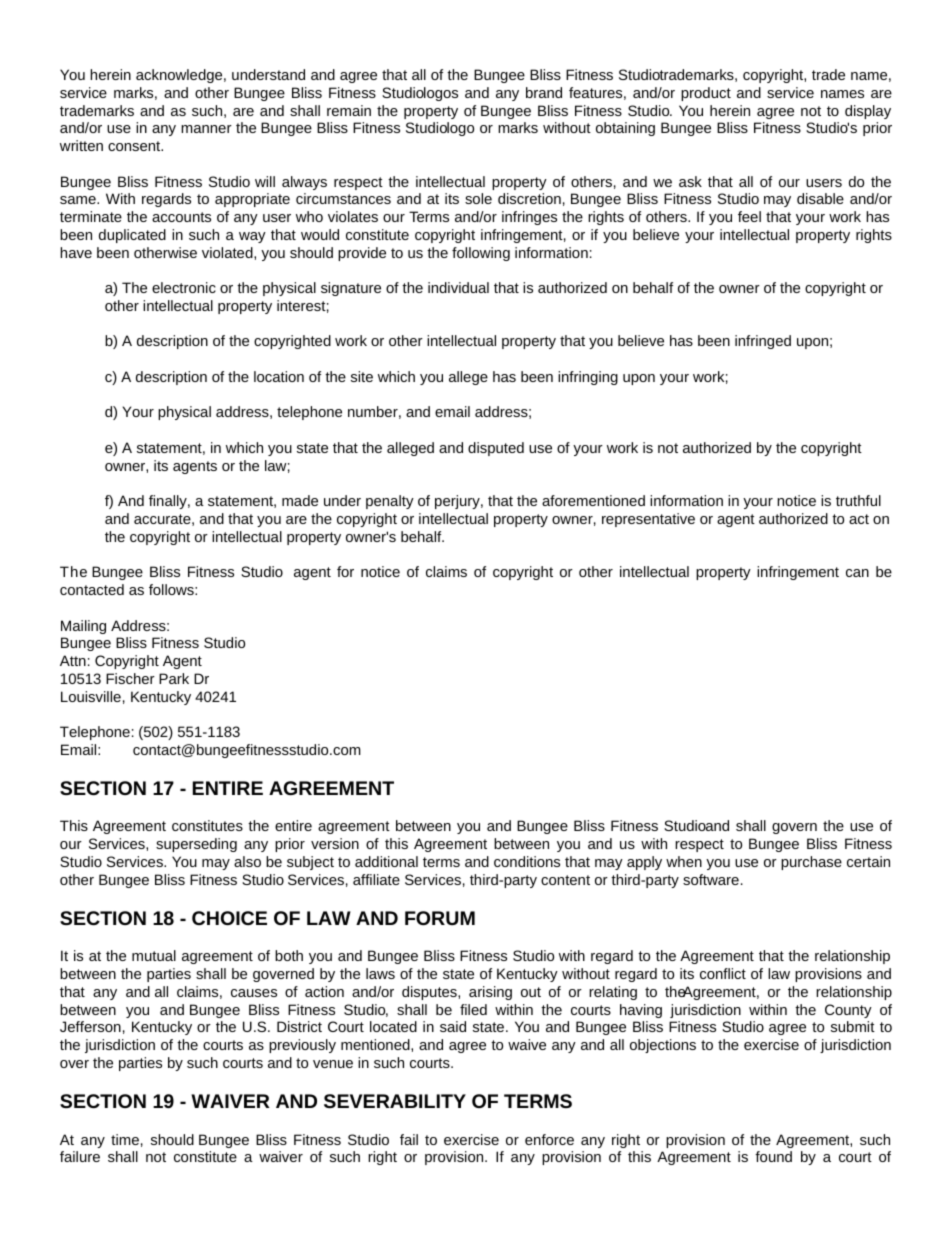  What do you see at coordinates (458, 287) in the image?
I see `individual` at bounding box center [458, 287].
